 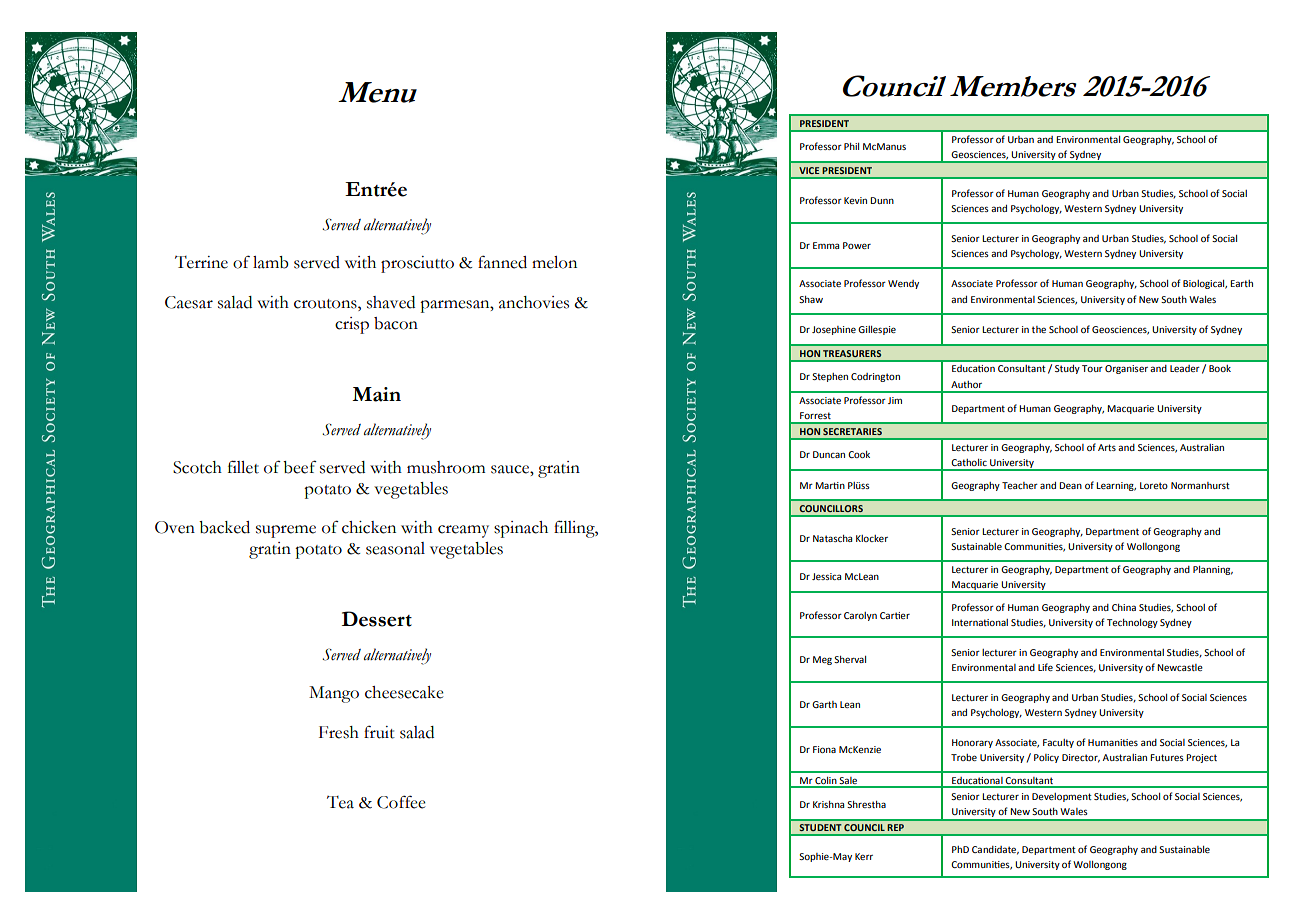 I want to click on Phil, so click(x=851, y=146).
